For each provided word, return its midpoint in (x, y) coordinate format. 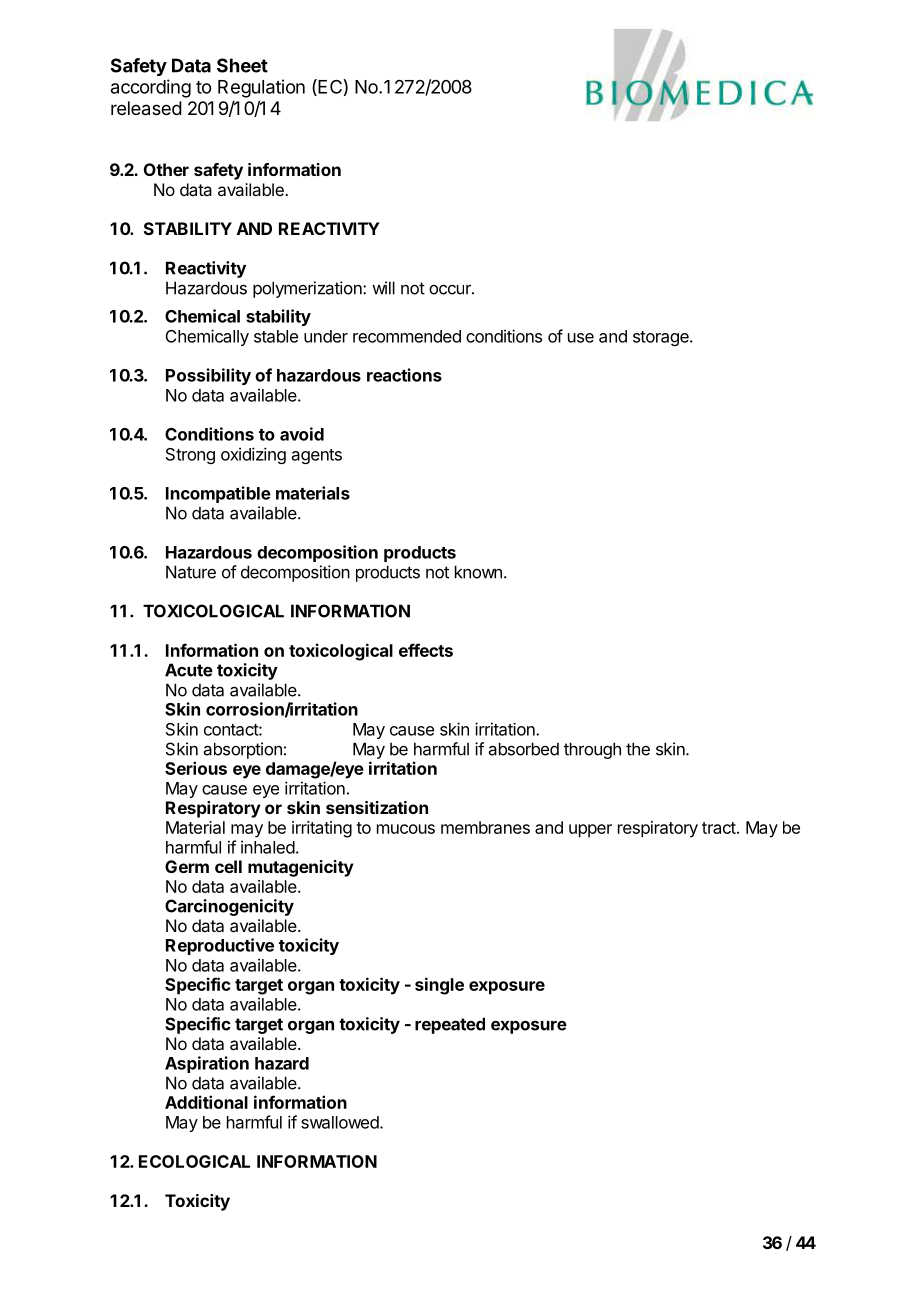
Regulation (261, 88)
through (592, 750)
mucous (406, 829)
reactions (404, 375)
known (478, 572)
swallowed (341, 1122)
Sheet (242, 65)
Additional (206, 1102)
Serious (196, 768)
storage (662, 338)
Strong (190, 456)
